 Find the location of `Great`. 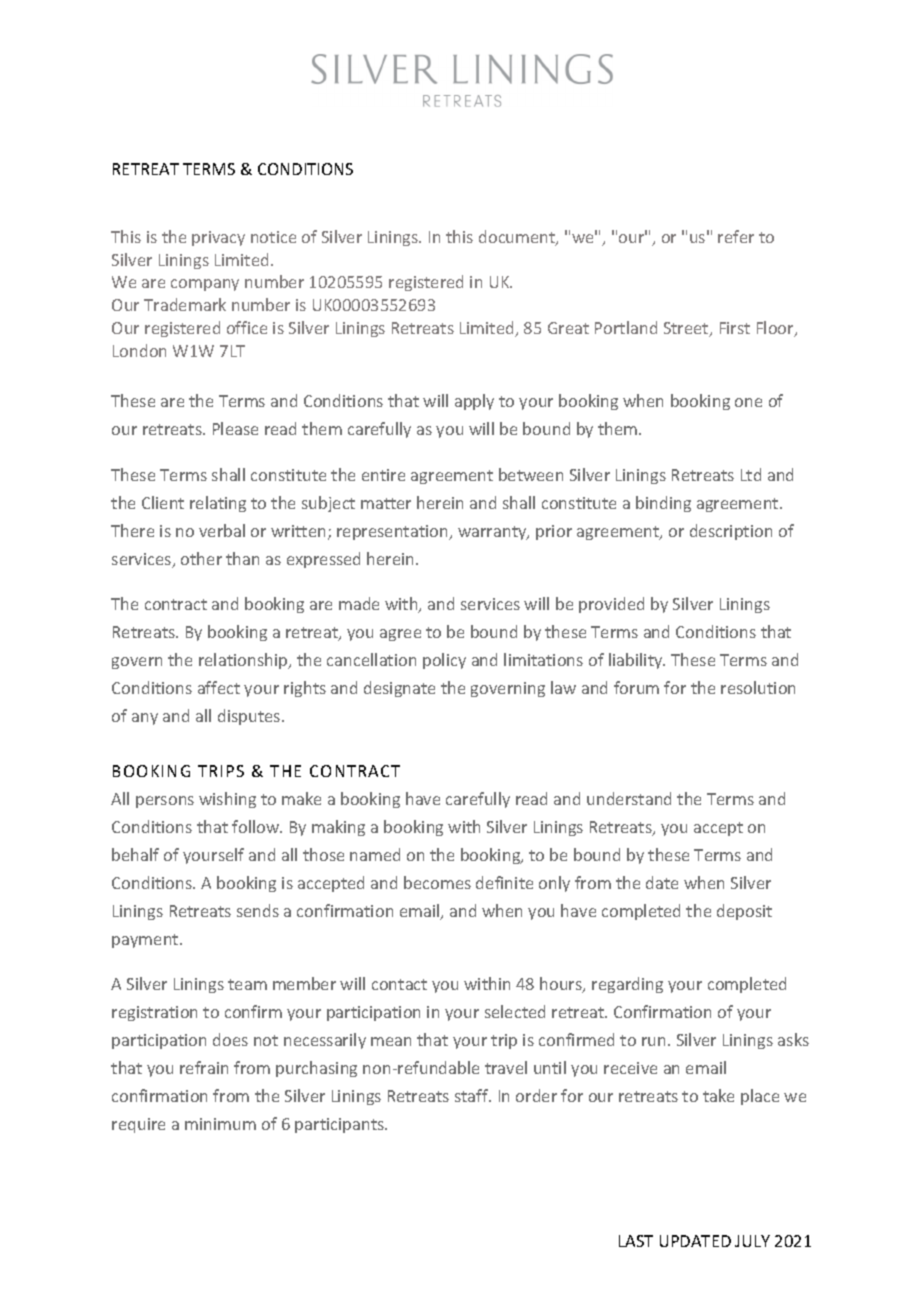

Great is located at coordinates (568, 328).
